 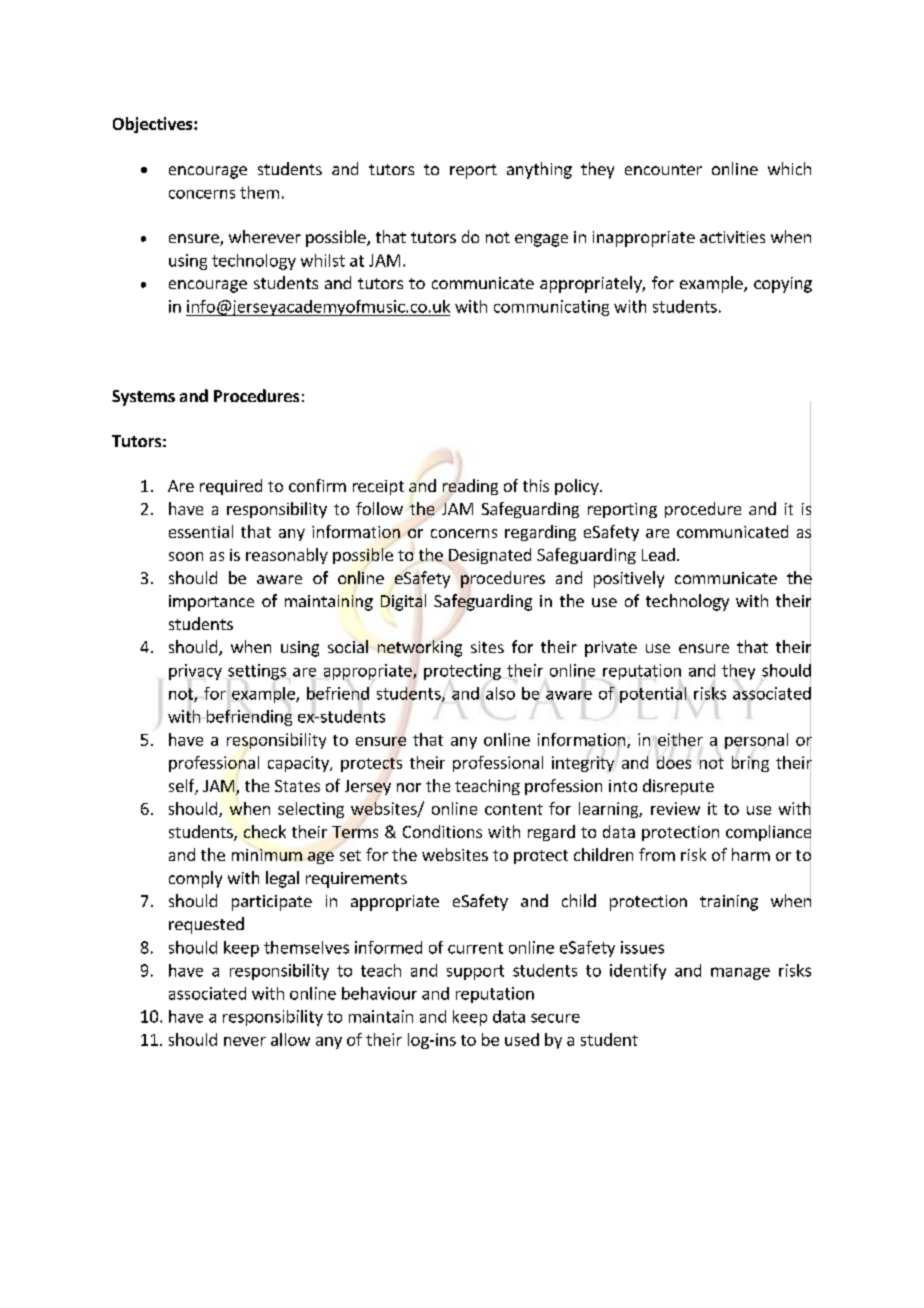 I want to click on required, so click(x=231, y=487).
